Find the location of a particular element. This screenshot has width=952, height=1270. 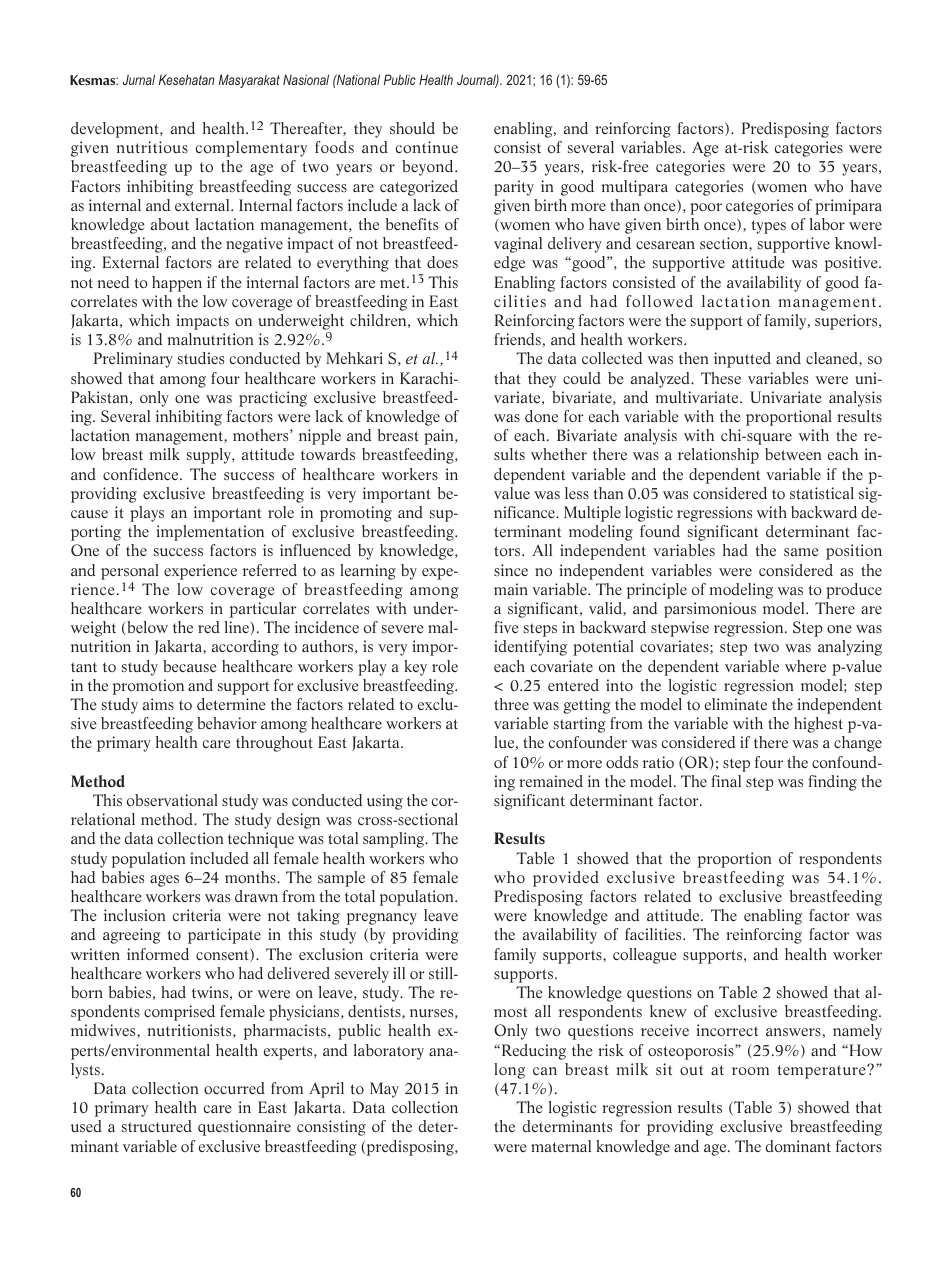

parsimonious is located at coordinates (710, 610).
